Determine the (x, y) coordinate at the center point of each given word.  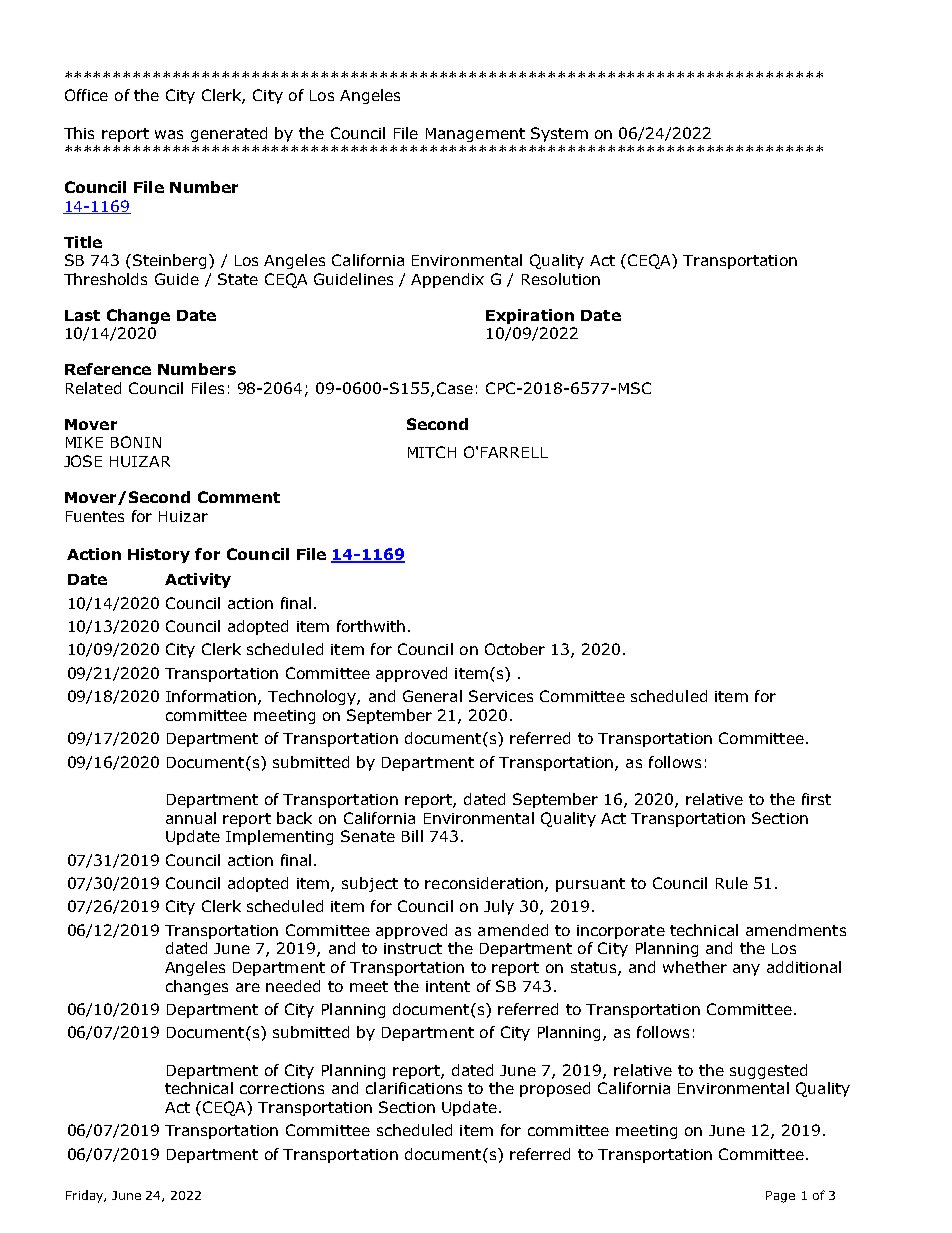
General (432, 696)
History (159, 555)
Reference (108, 369)
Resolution (561, 279)
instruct (413, 948)
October (515, 649)
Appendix (447, 280)
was (169, 134)
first (816, 799)
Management (475, 135)
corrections (282, 1088)
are (248, 987)
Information (211, 696)
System (559, 134)
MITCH (432, 452)
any (746, 970)
